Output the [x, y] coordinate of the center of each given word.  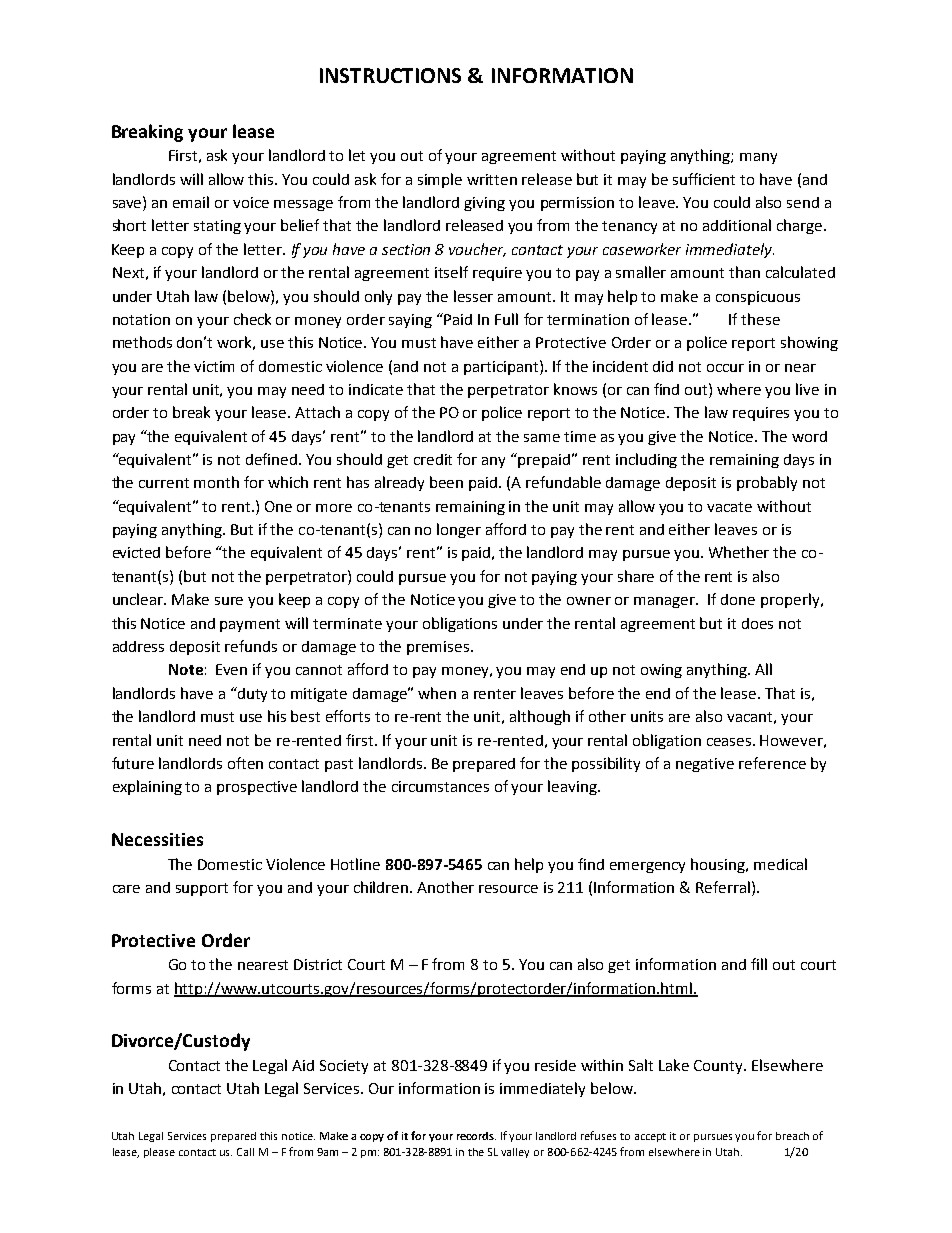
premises [439, 648]
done [738, 599]
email [191, 202]
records [476, 1136]
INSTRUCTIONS [390, 75]
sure [229, 601]
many [758, 158]
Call [245, 1152]
